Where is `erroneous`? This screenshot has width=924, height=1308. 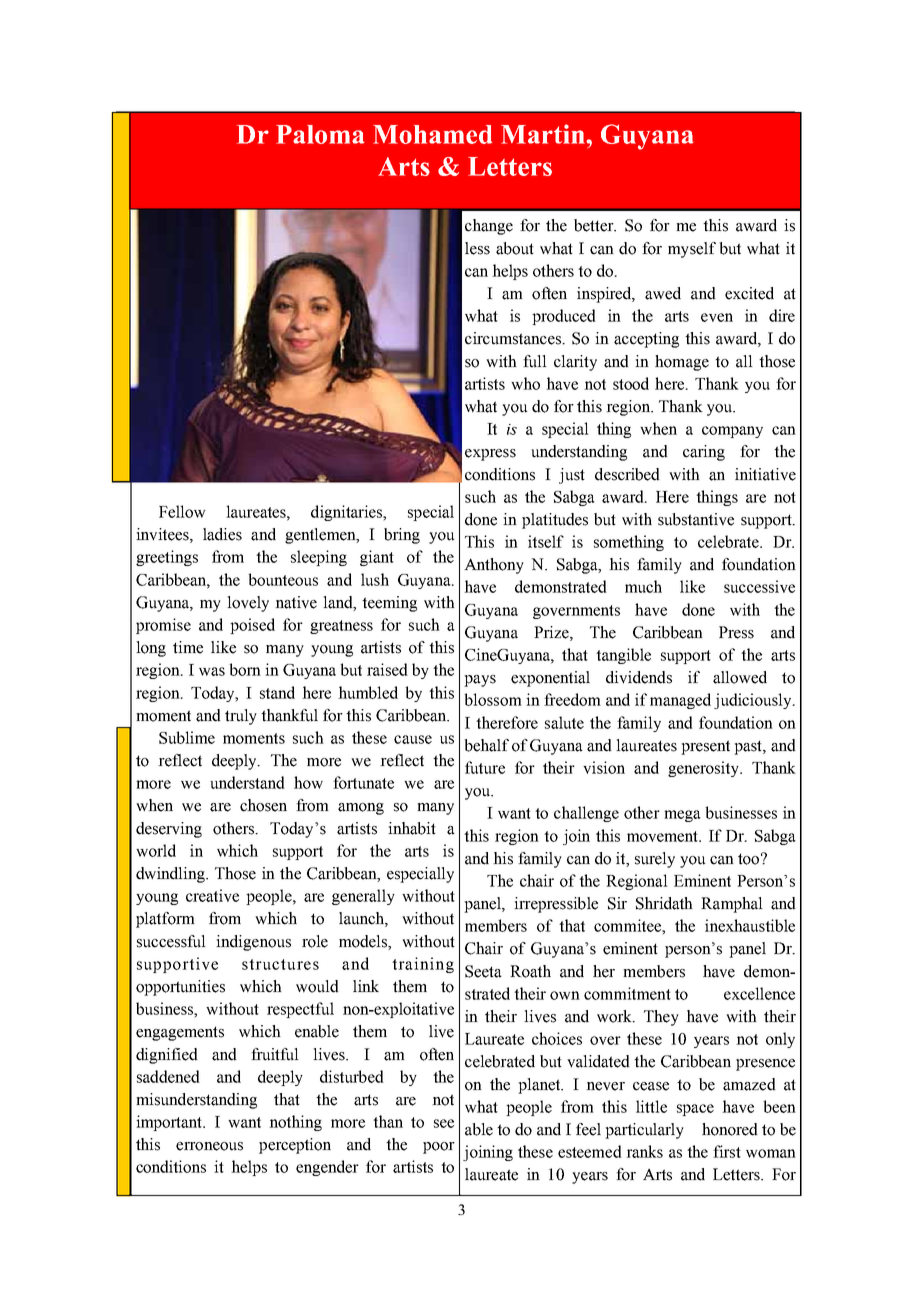 erroneous is located at coordinates (209, 1146).
